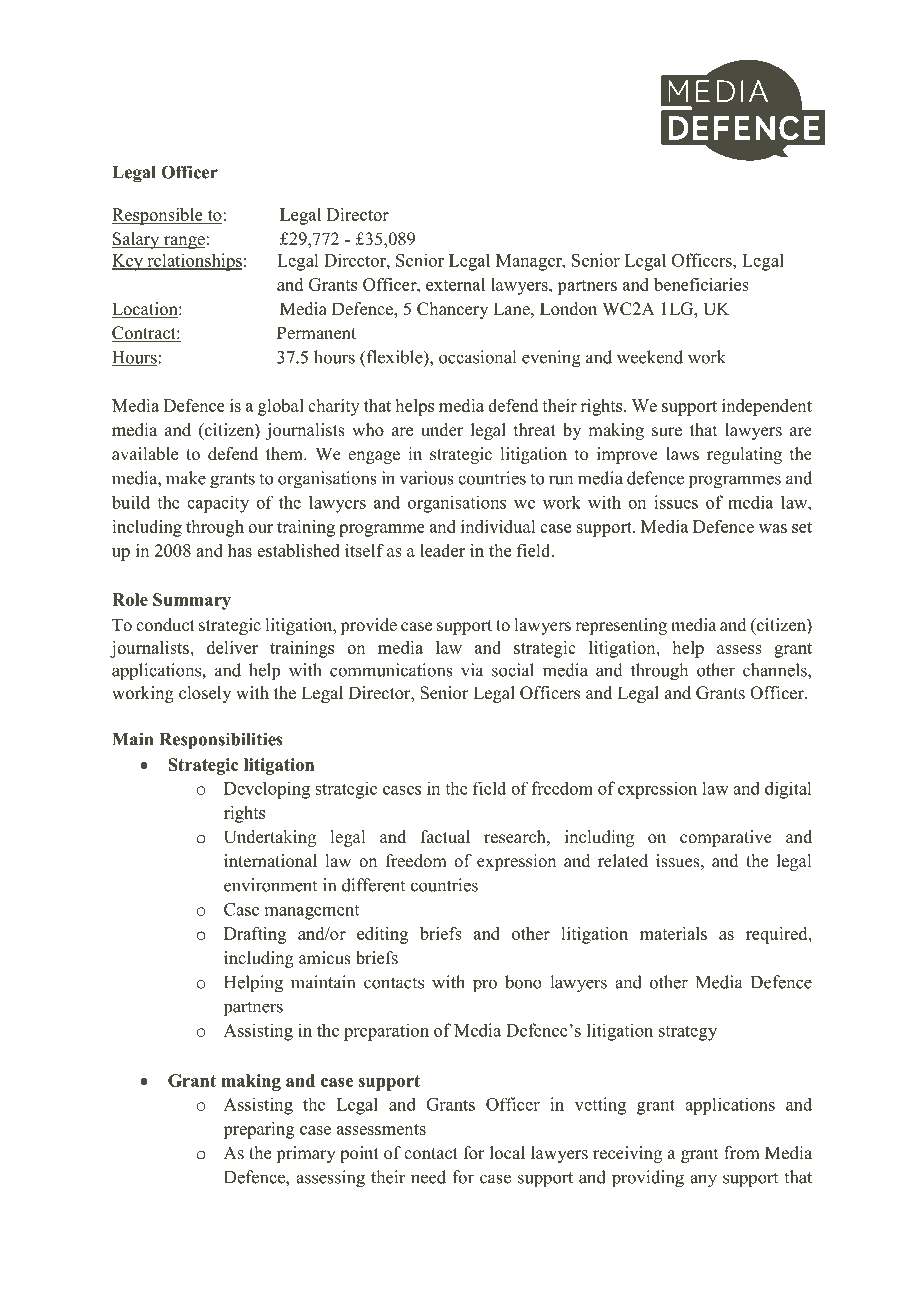 The width and height of the page is (924, 1308). What do you see at coordinates (455, 284) in the page?
I see `external` at bounding box center [455, 284].
